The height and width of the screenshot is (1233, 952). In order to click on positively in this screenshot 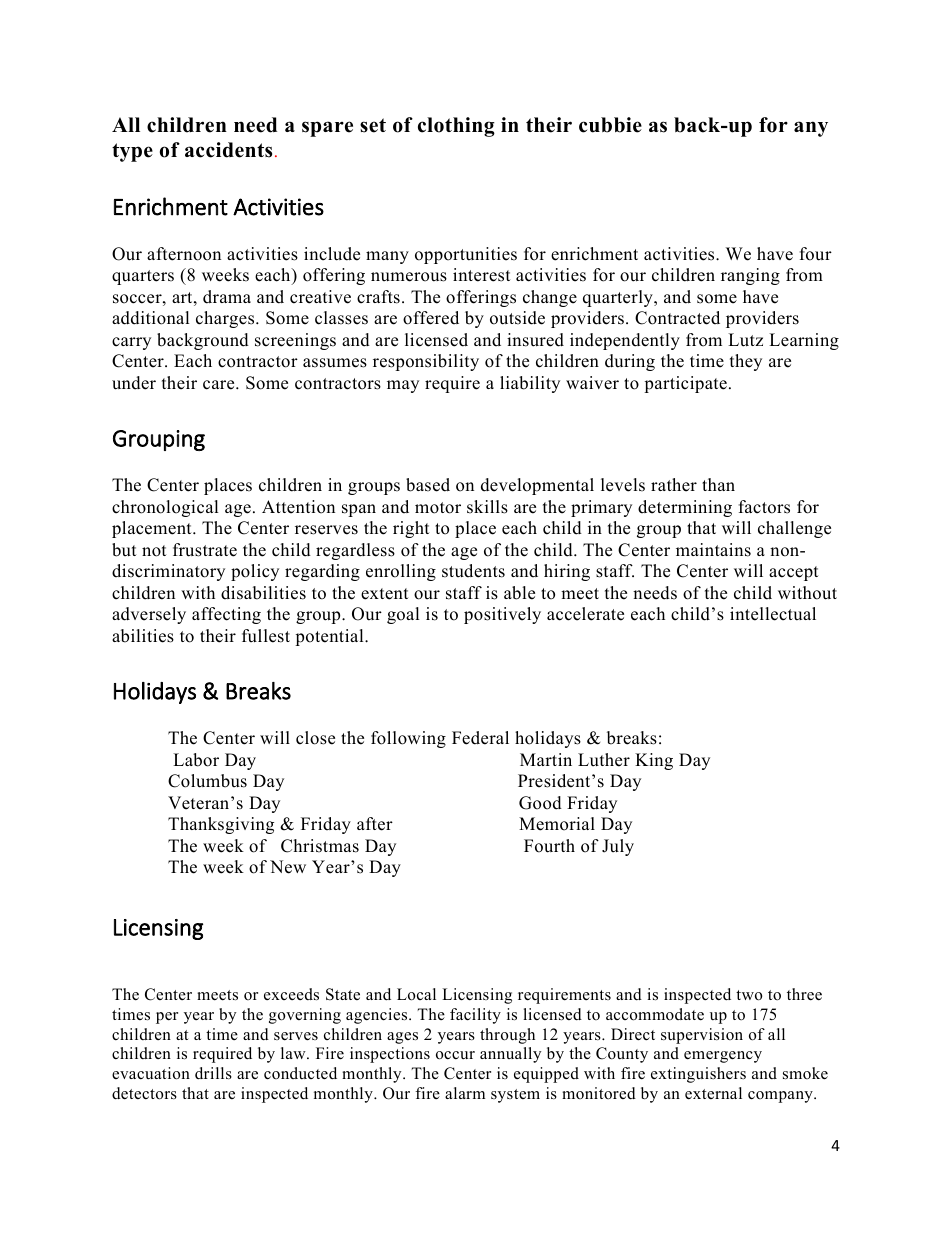, I will do `click(502, 615)`.
